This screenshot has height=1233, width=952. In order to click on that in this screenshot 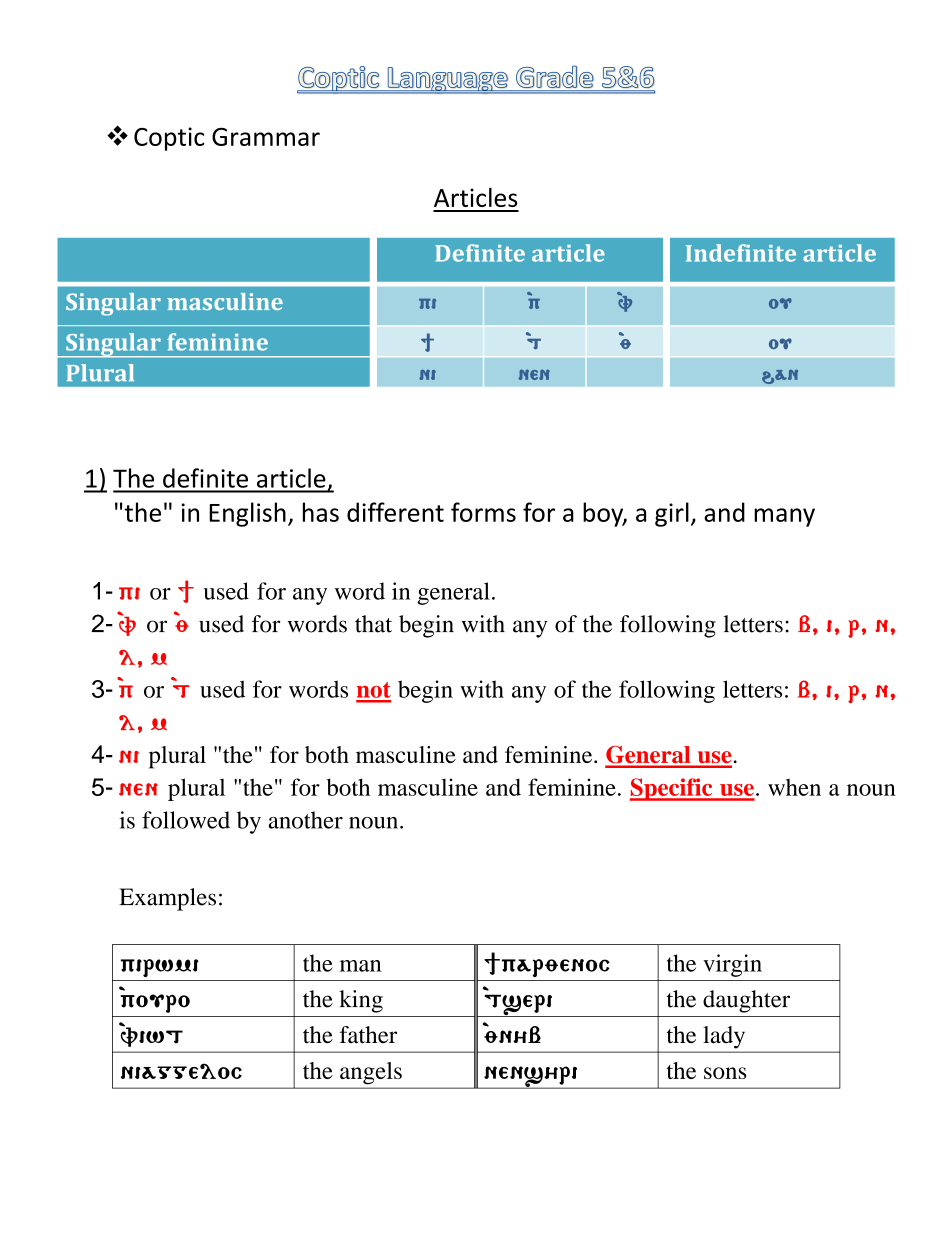, I will do `click(373, 624)`.
